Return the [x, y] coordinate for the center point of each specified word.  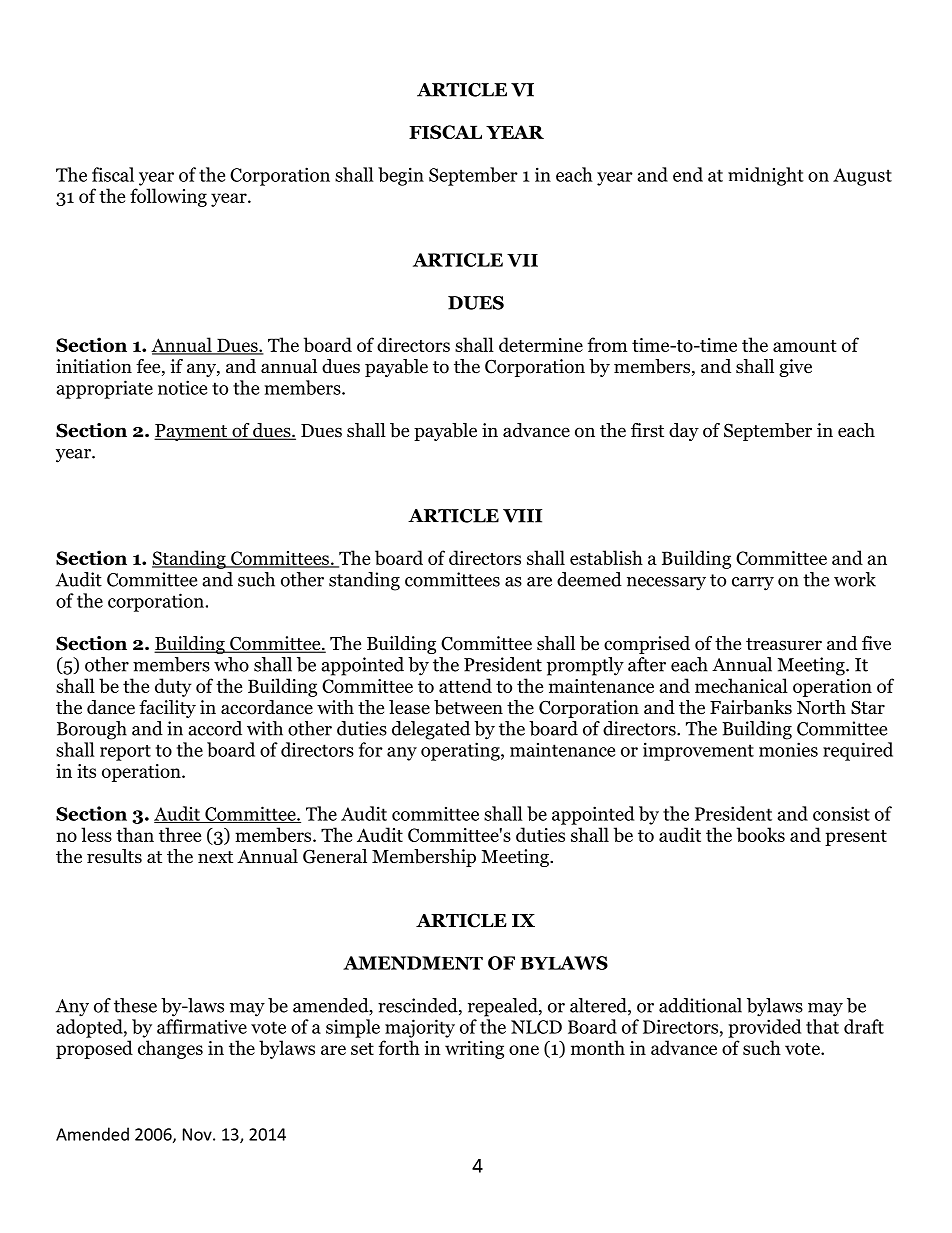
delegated [431, 730]
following [168, 197]
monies [788, 749]
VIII [522, 516]
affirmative [202, 1026]
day [684, 432]
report [125, 753]
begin [401, 176]
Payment [192, 432]
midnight [766, 176]
